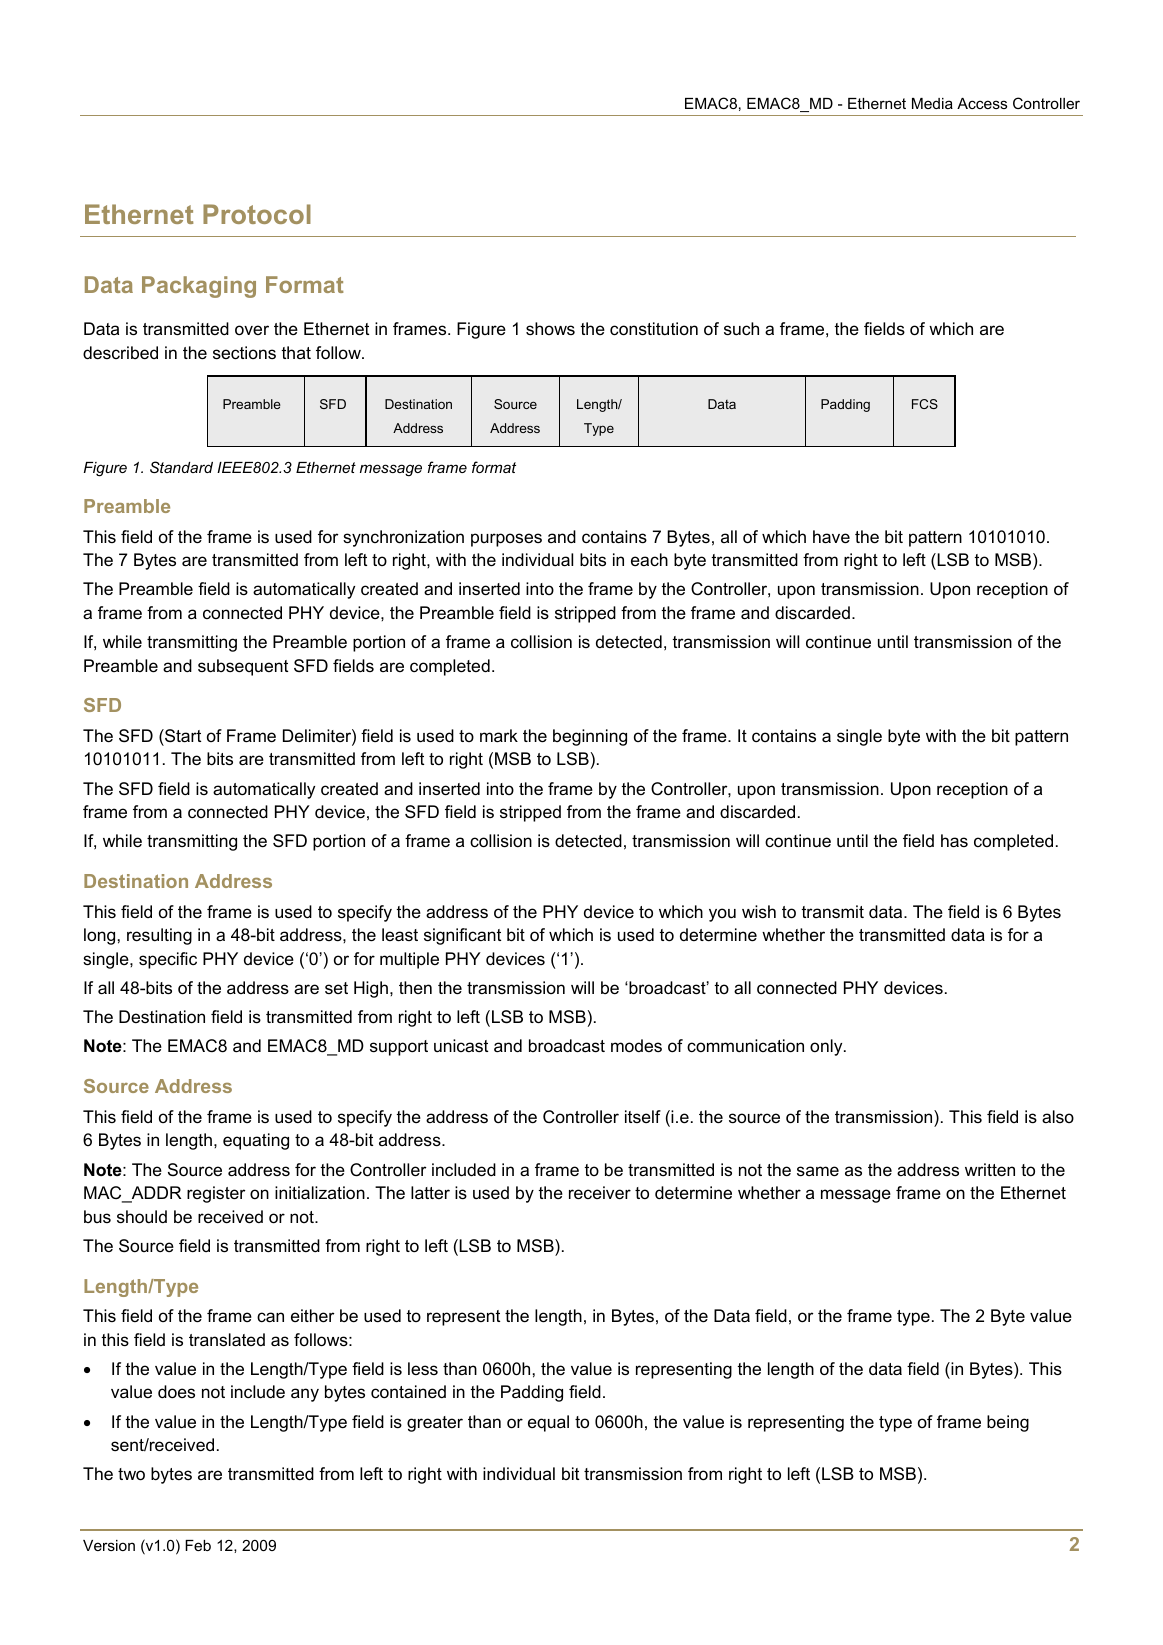 This page has width=1163, height=1645. What do you see at coordinates (550, 328) in the page?
I see `shows` at bounding box center [550, 328].
